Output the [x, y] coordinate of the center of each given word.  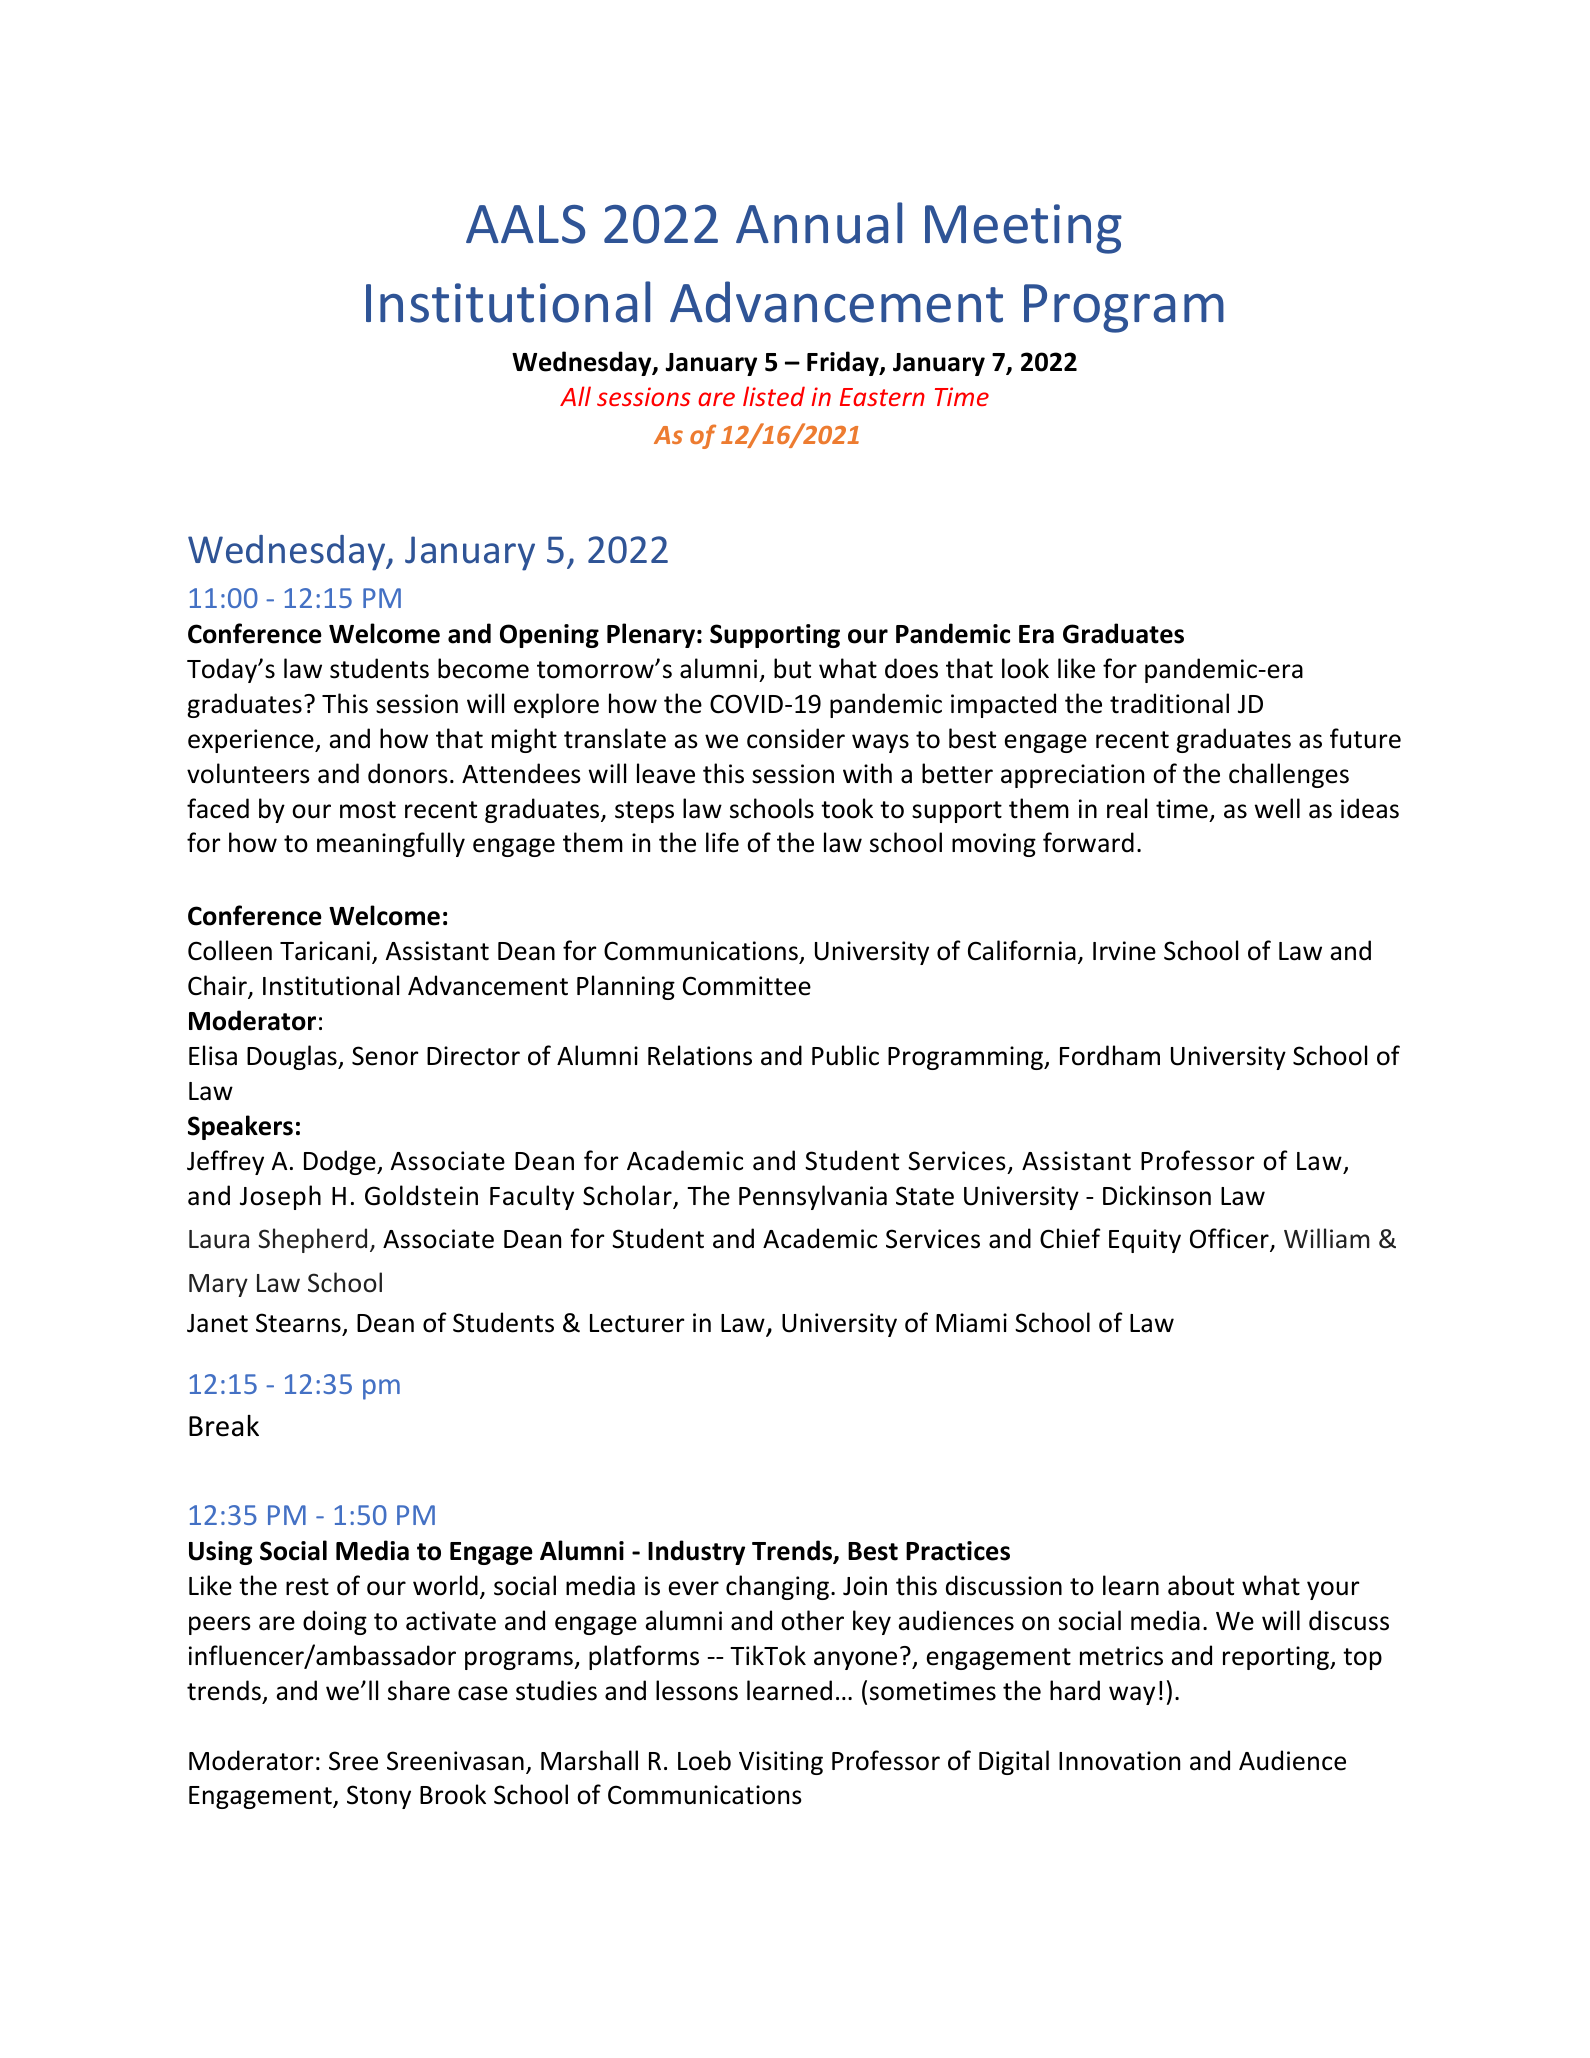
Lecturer [637, 1323]
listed [774, 396]
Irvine [1124, 951]
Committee [747, 986]
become [483, 668]
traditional [1169, 703]
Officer [1230, 1240]
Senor [385, 1056]
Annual [819, 223]
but [792, 668]
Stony [379, 1797]
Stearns [298, 1323]
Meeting [1023, 229]
